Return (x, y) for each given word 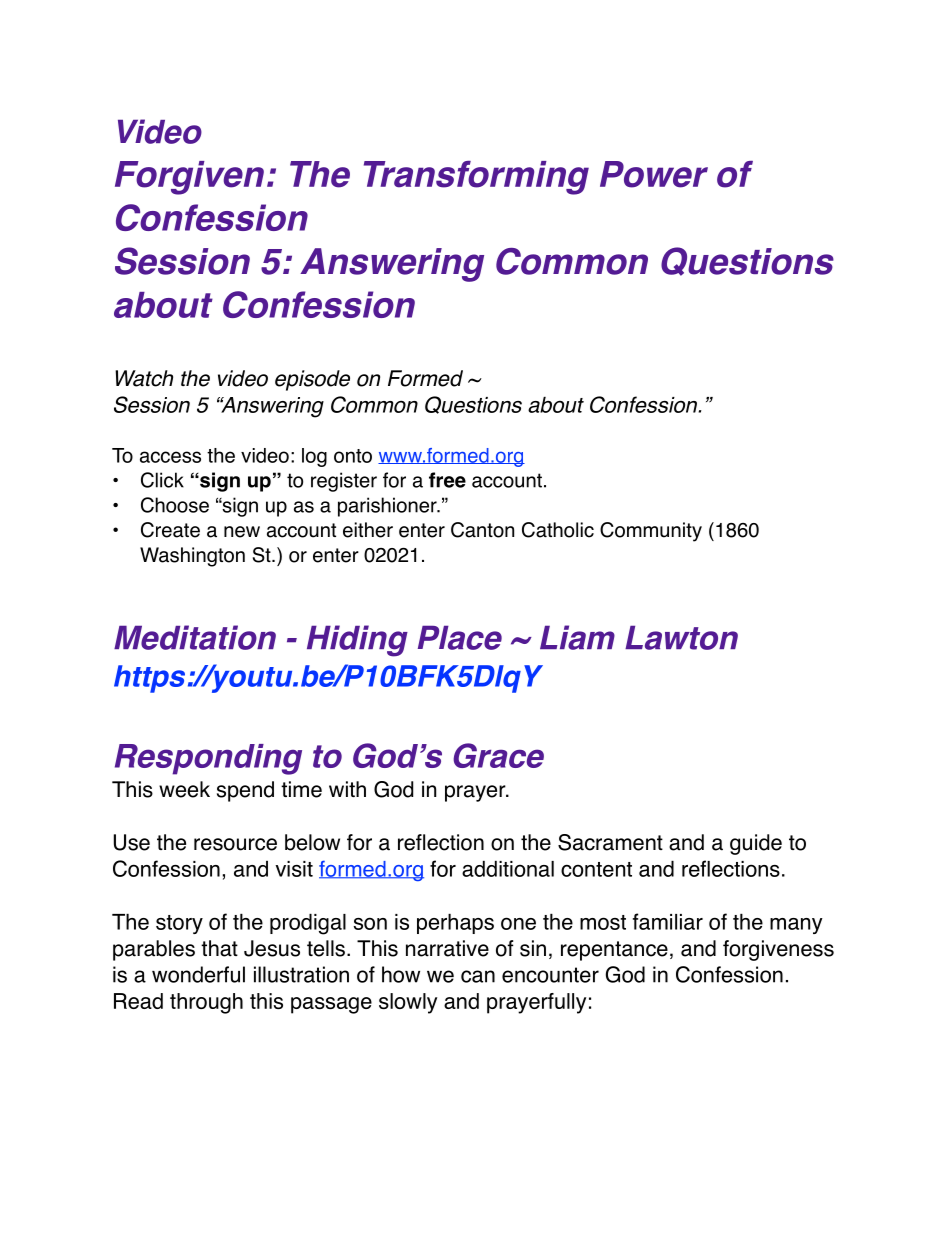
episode (312, 380)
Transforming (476, 178)
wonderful (198, 974)
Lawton (681, 638)
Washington (192, 557)
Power (654, 174)
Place (460, 638)
